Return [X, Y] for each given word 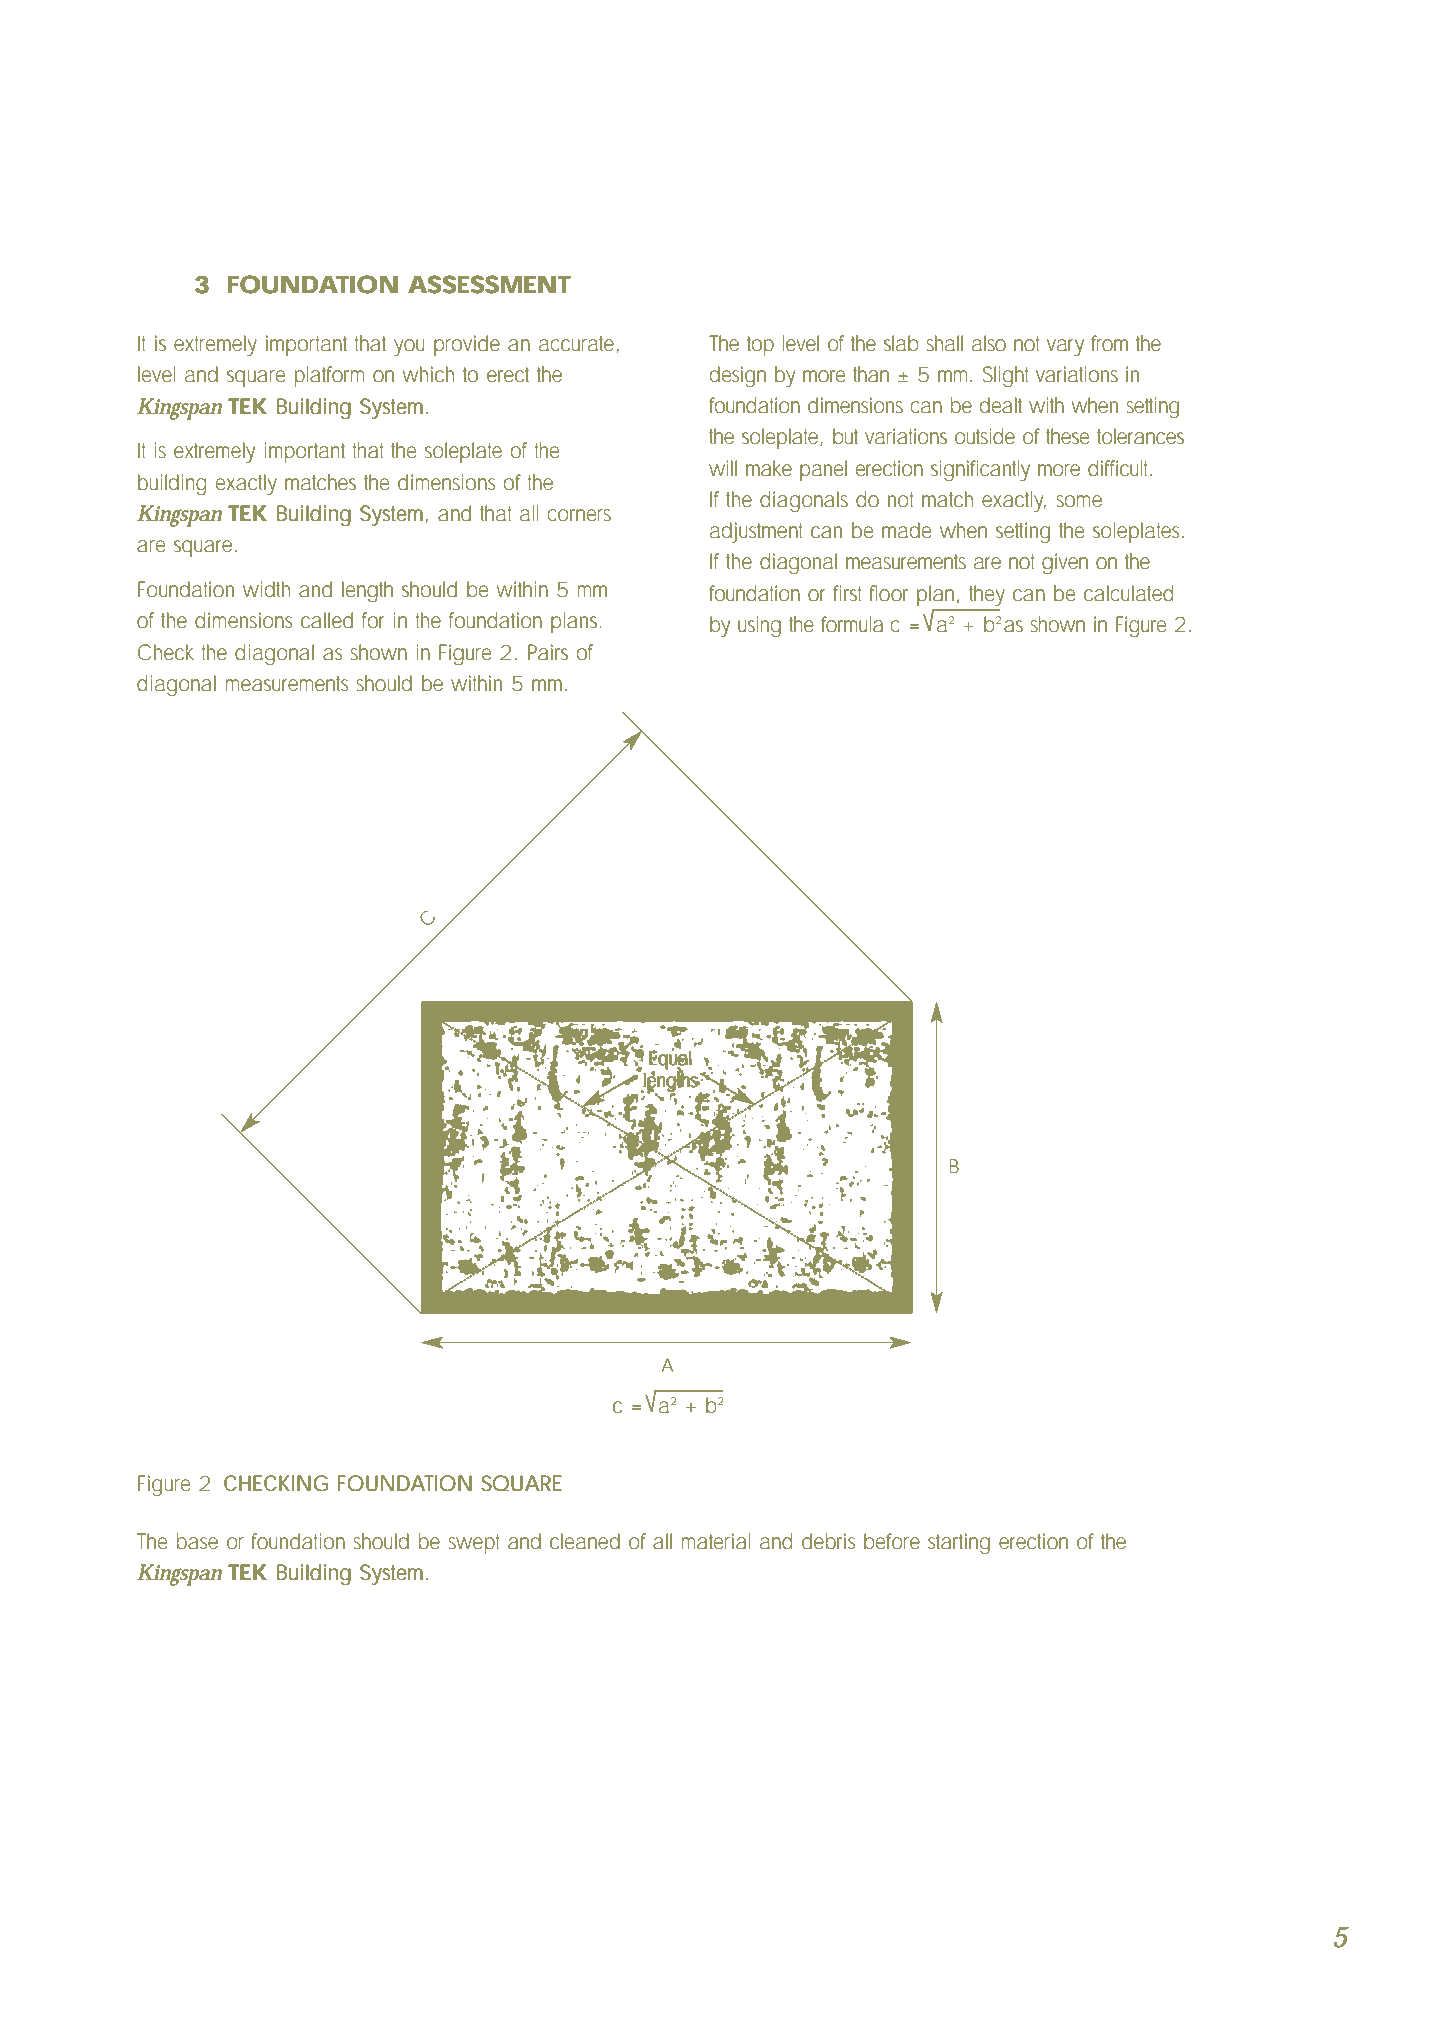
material [716, 1541]
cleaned [585, 1541]
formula [852, 624]
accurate [576, 344]
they [987, 595]
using [759, 626]
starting [959, 1543]
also [989, 343]
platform [329, 376]
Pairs [548, 652]
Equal [670, 1060]
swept [474, 1544]
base [197, 1541]
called [327, 620]
